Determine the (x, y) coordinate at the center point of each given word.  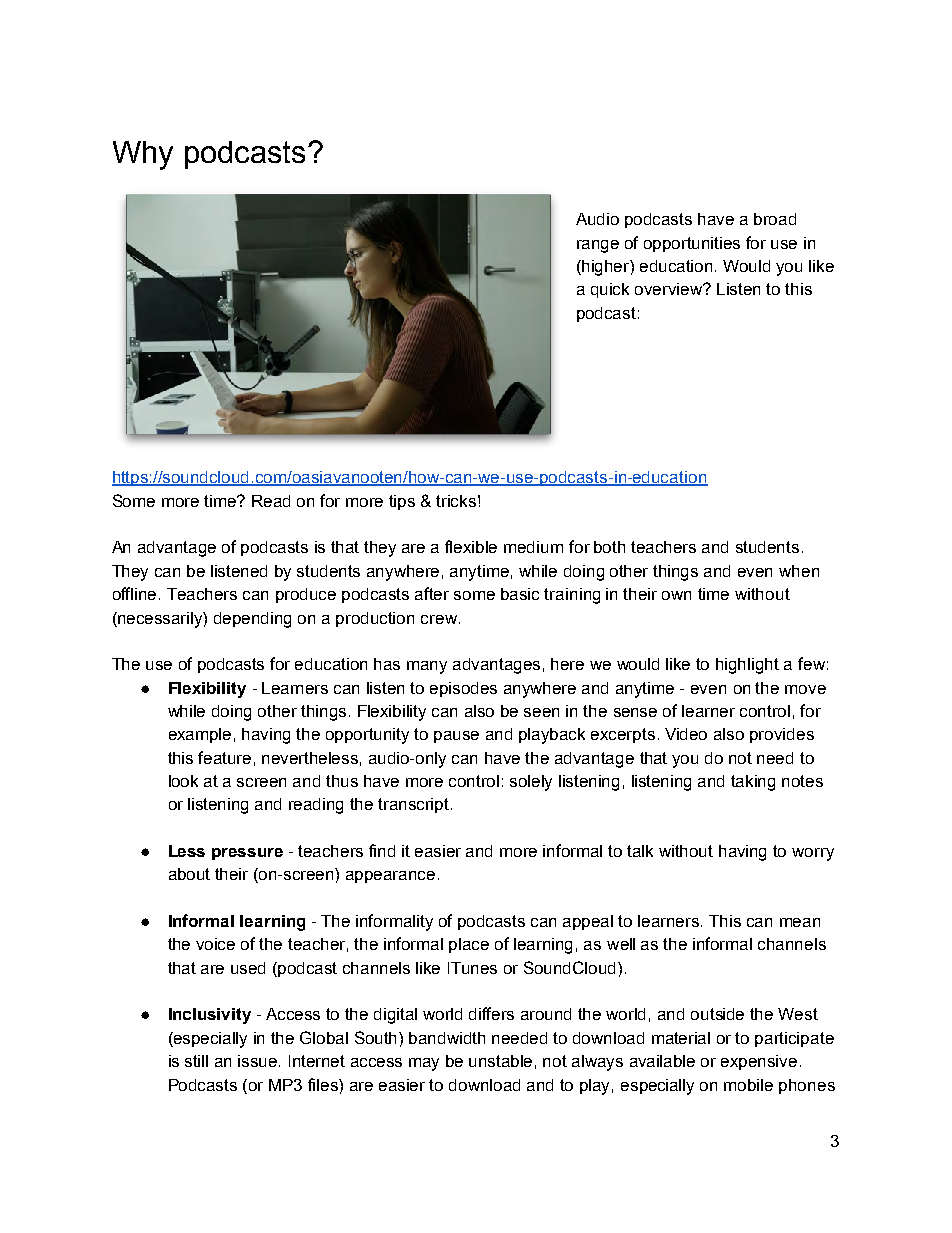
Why (143, 155)
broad (775, 219)
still (196, 1061)
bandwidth (447, 1038)
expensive (759, 1062)
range (598, 246)
